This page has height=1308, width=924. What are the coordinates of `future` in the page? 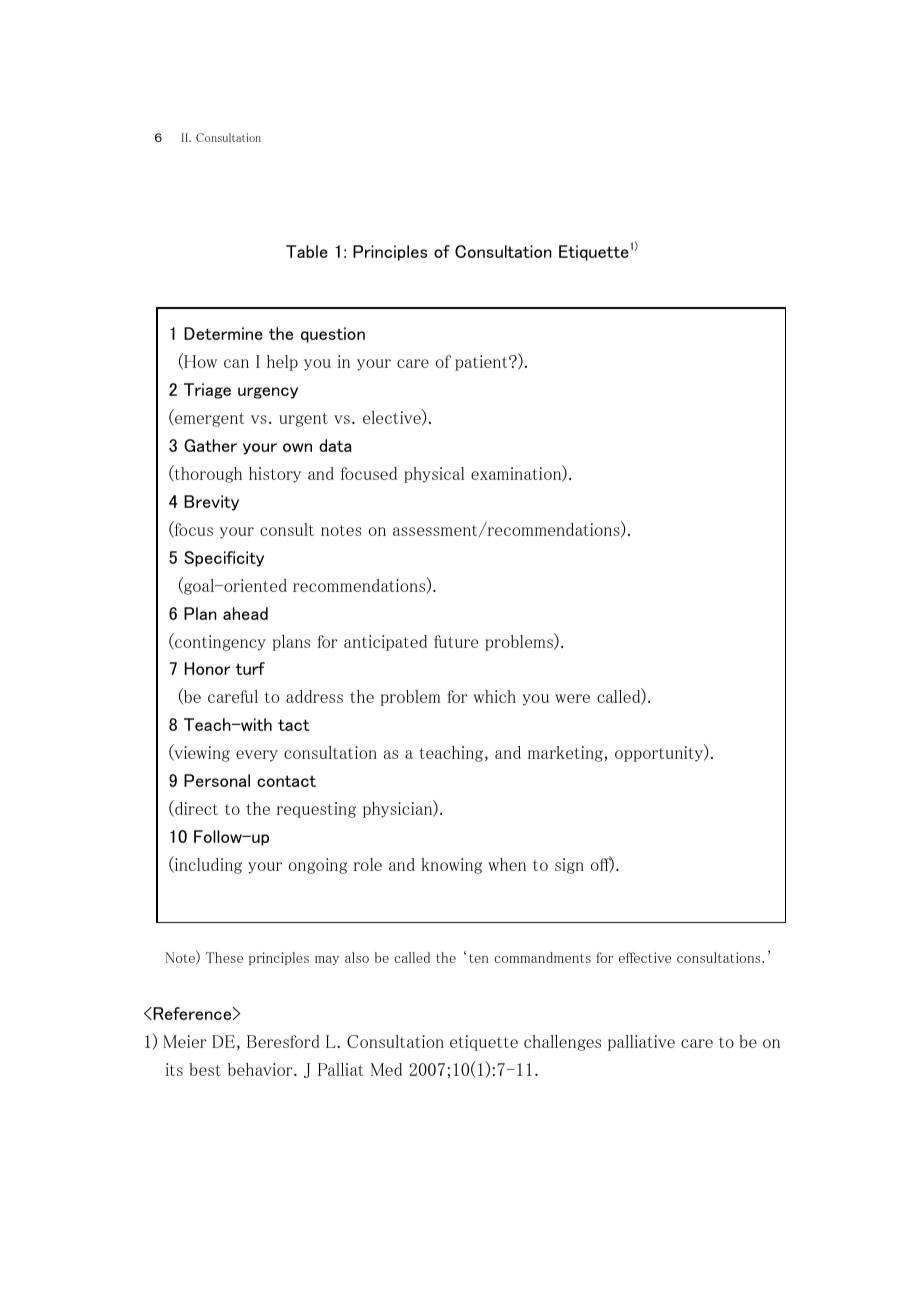 It's located at (456, 641).
